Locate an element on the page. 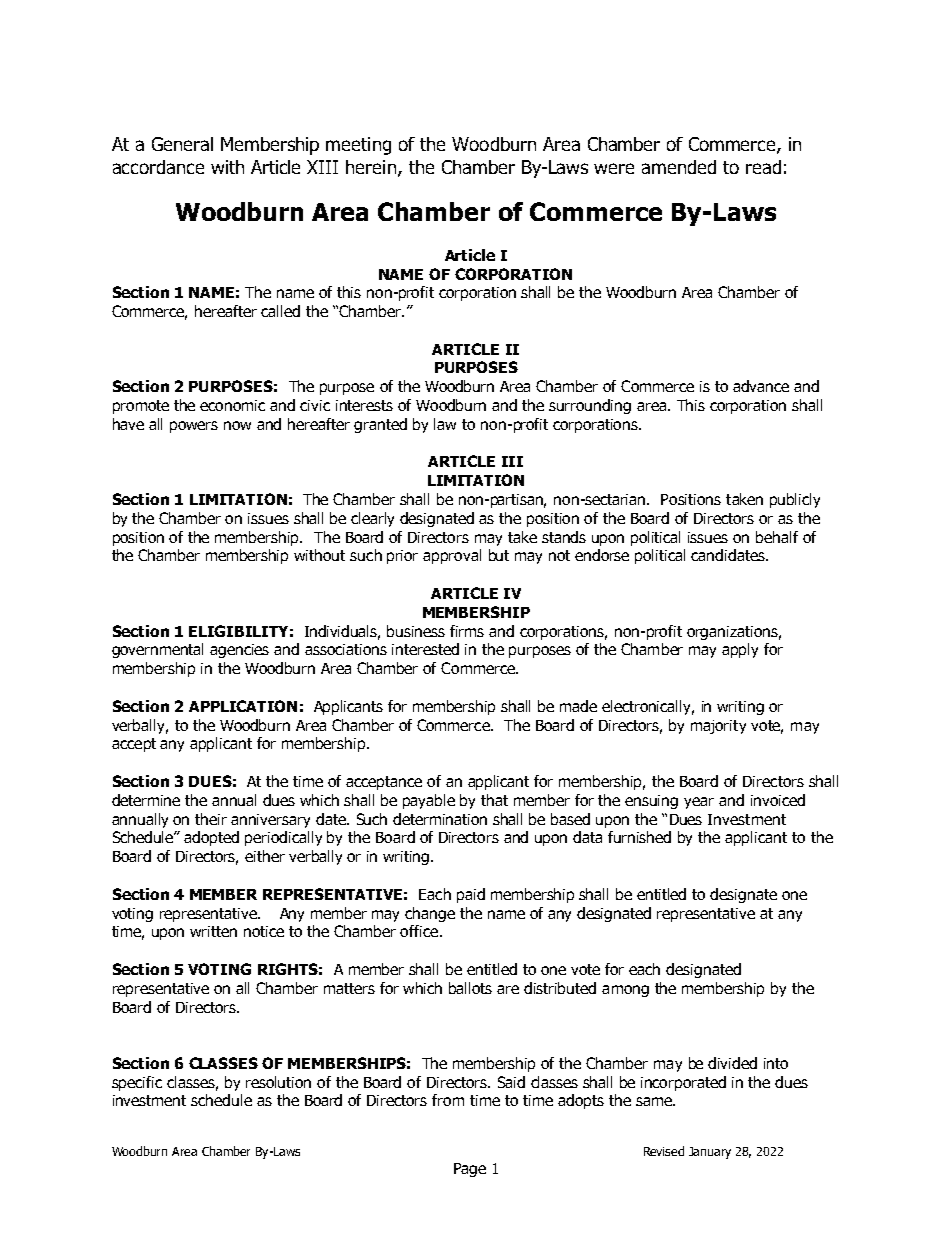 The height and width of the page is (1233, 952). Page is located at coordinates (470, 1170).
